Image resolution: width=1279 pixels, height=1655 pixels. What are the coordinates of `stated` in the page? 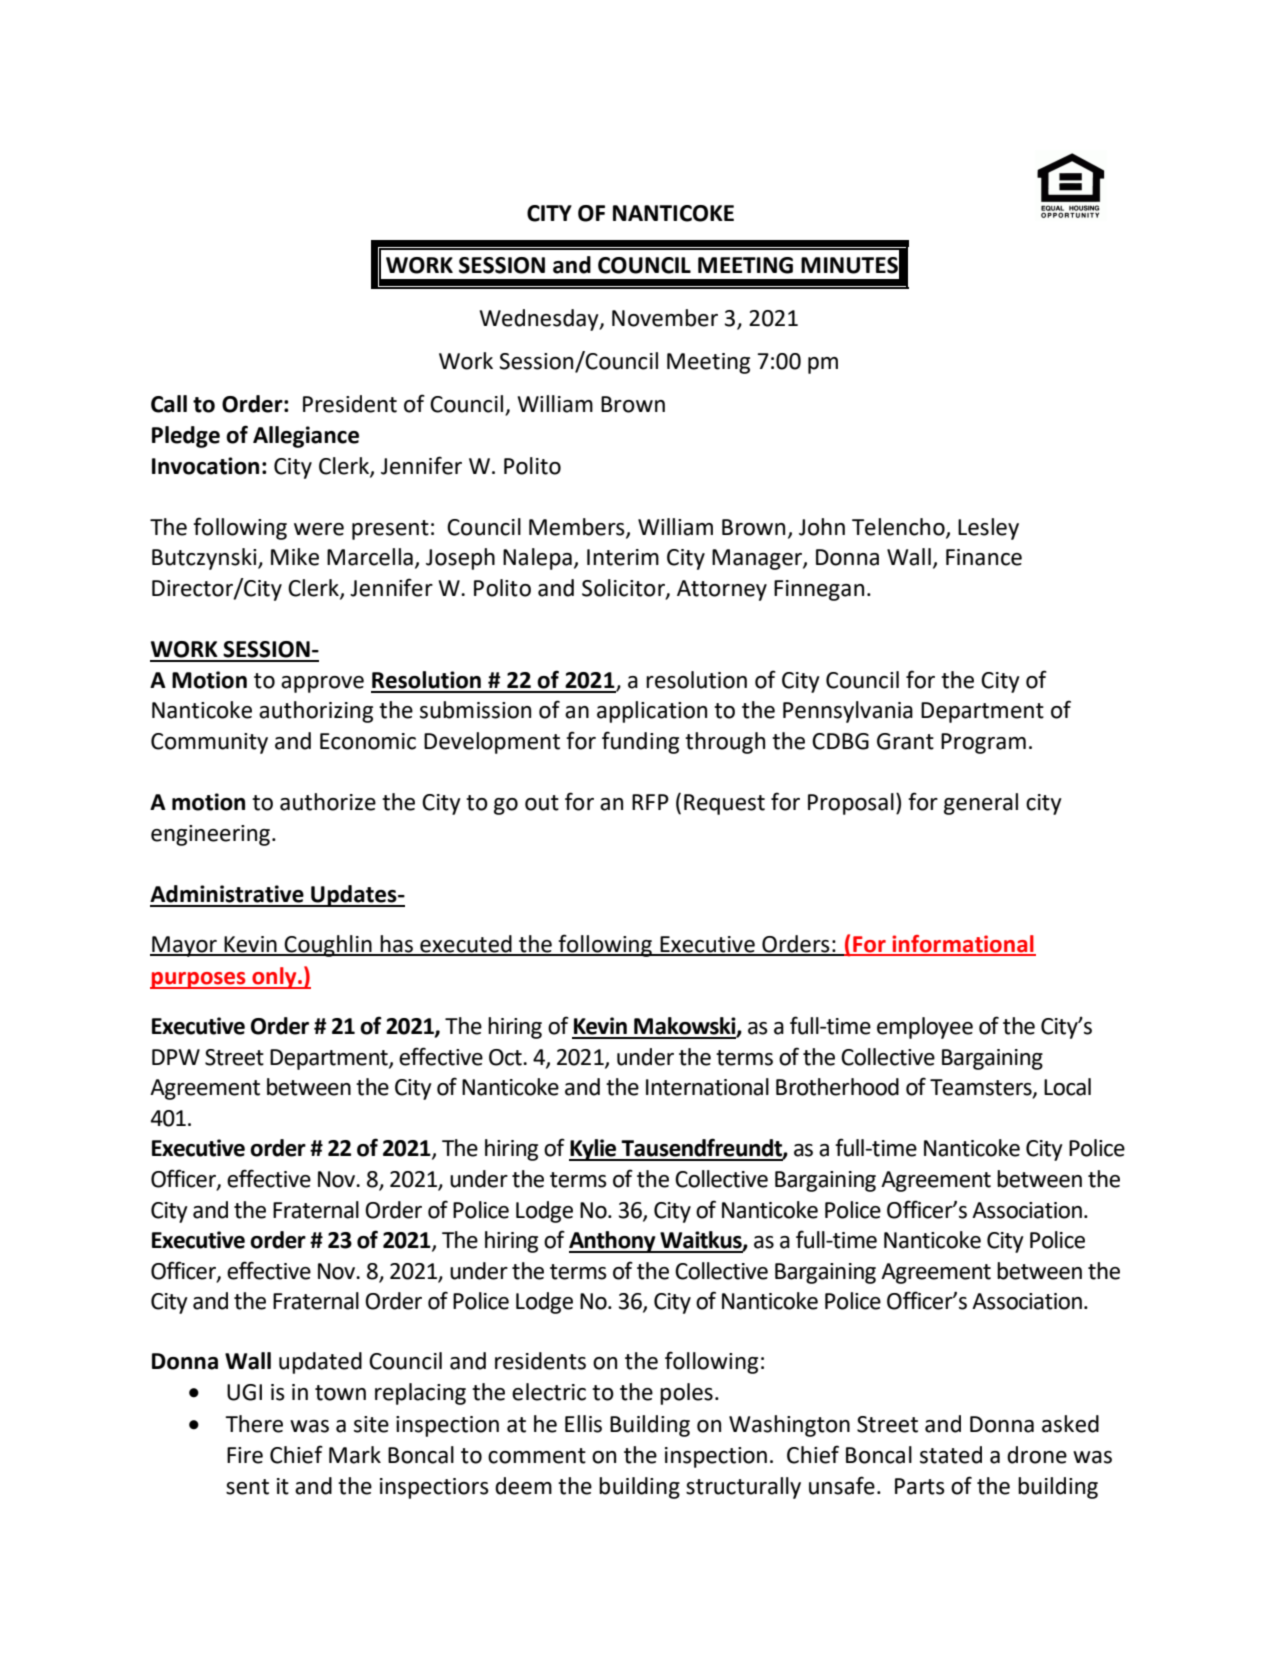 It's located at (951, 1455).
